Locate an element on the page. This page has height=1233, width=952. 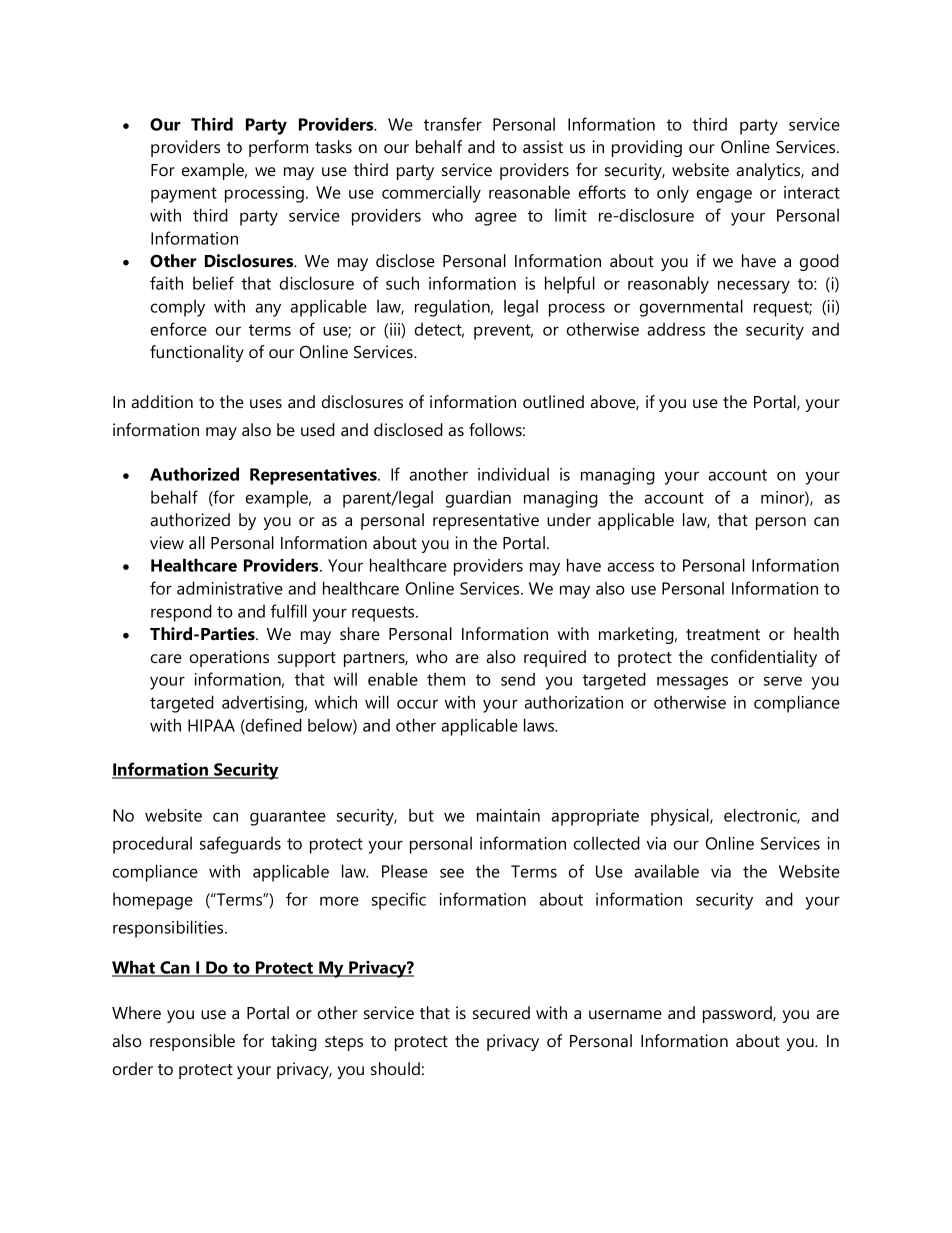
uses is located at coordinates (266, 403).
